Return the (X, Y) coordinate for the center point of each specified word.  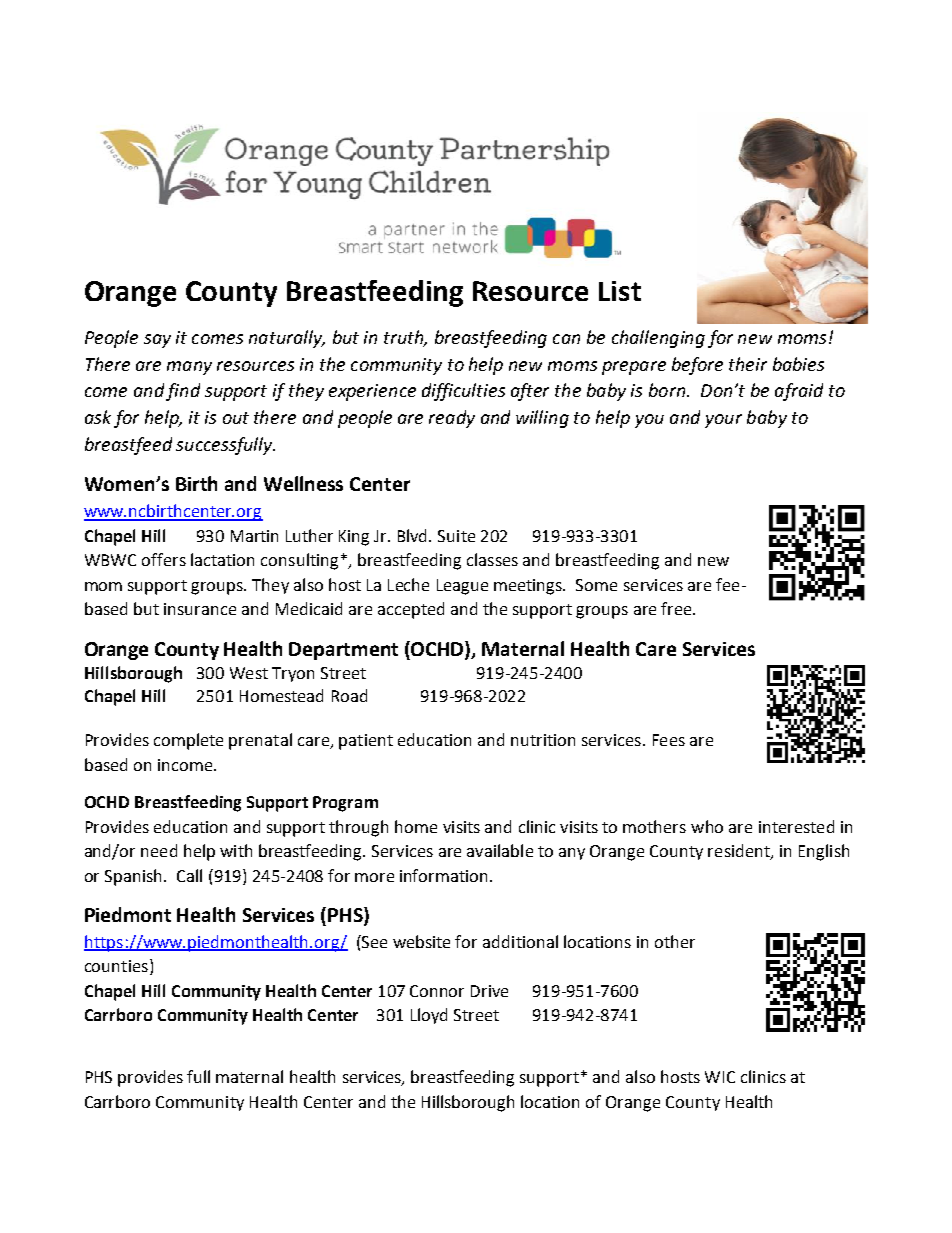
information (443, 875)
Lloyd (429, 1016)
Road (349, 695)
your (723, 421)
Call (189, 875)
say (157, 341)
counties (116, 966)
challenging (658, 339)
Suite (456, 536)
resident (740, 852)
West (249, 673)
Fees (669, 740)
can (566, 339)
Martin (254, 536)
